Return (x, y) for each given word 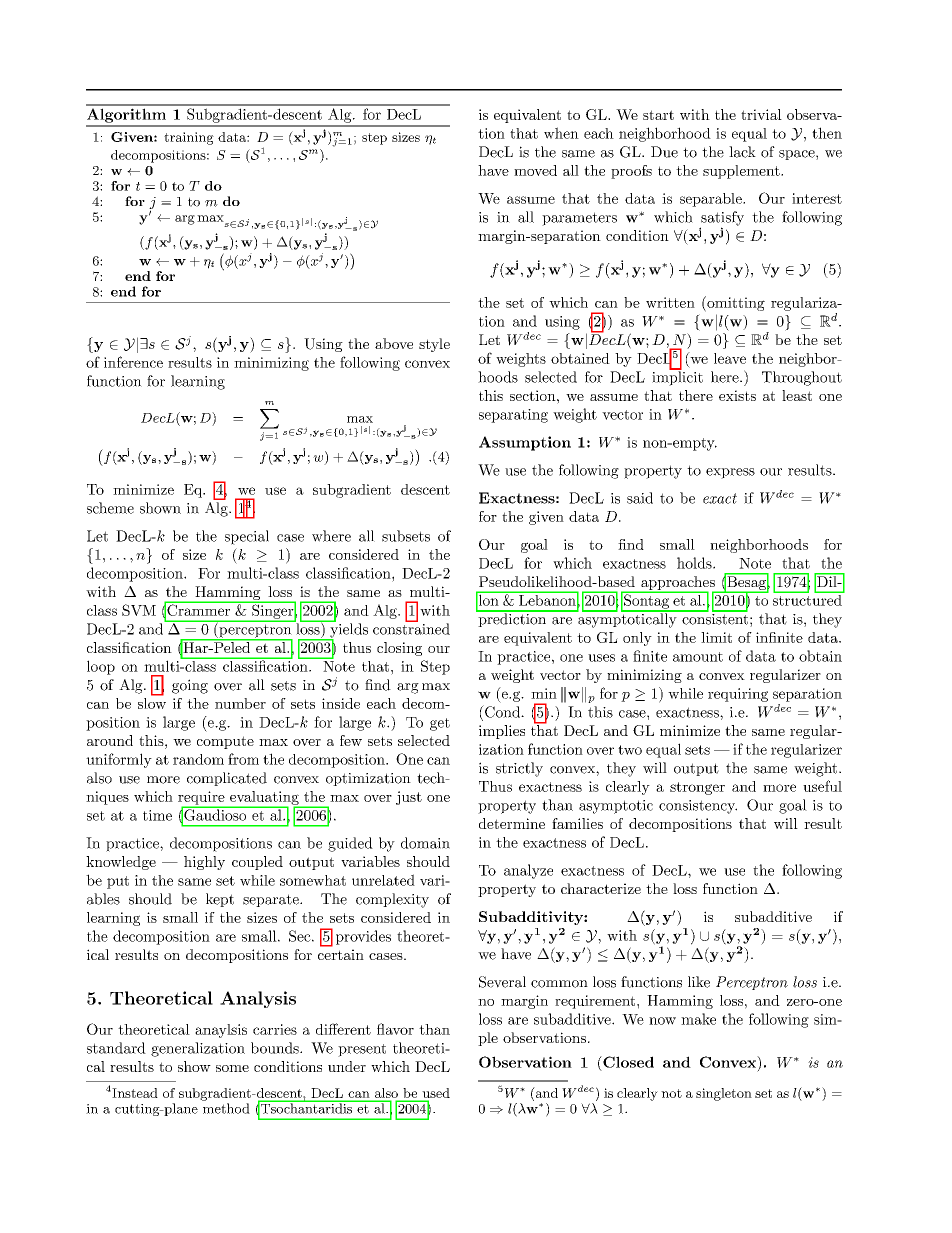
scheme (110, 508)
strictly (519, 769)
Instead (134, 1093)
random (198, 759)
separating (513, 416)
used (436, 1093)
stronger (697, 788)
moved (535, 170)
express (730, 473)
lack (742, 152)
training (189, 138)
